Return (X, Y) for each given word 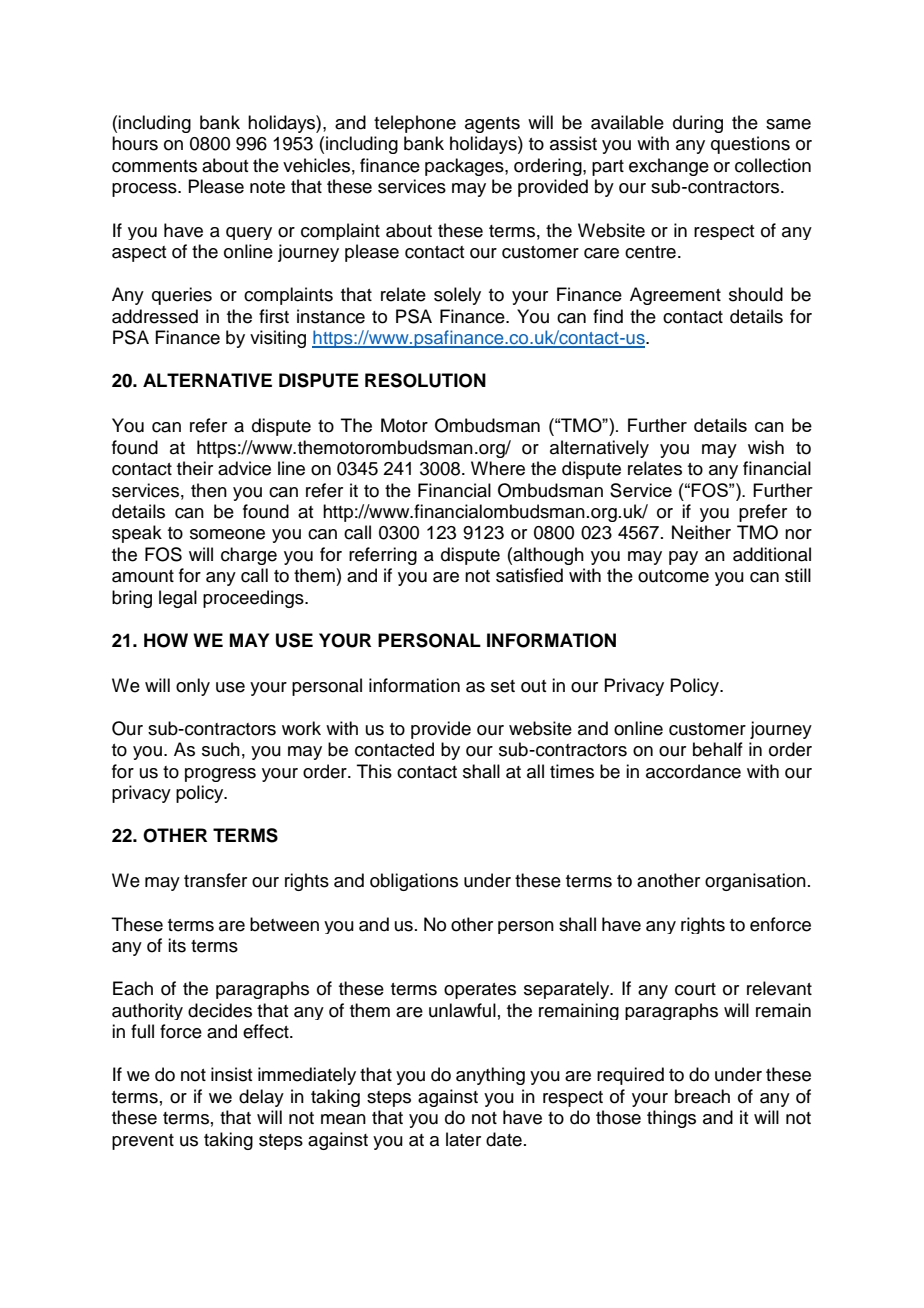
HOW (166, 640)
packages (465, 167)
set (503, 686)
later (463, 1139)
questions (750, 145)
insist (231, 1074)
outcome (673, 576)
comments (154, 166)
